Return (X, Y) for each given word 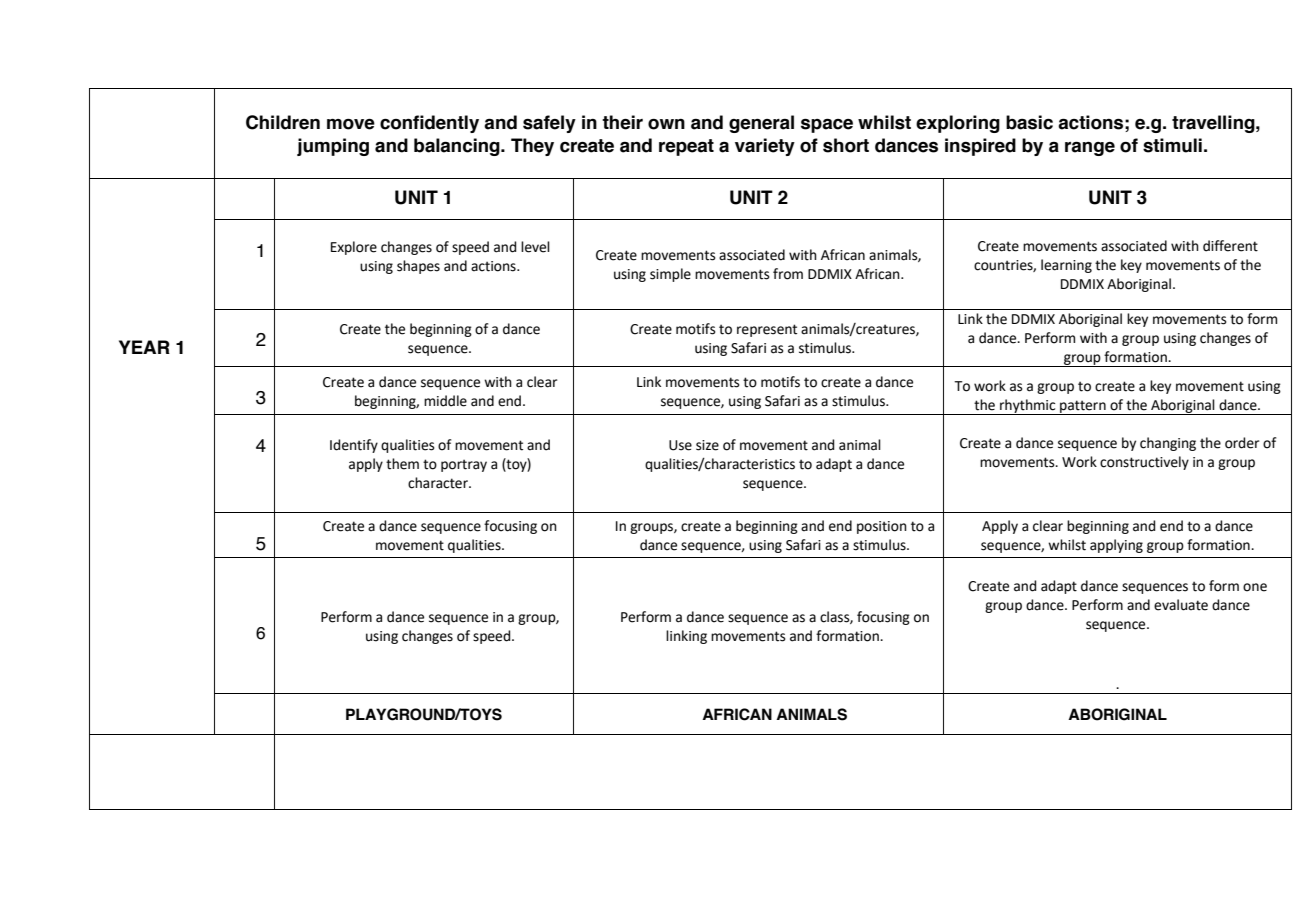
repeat (686, 147)
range (1090, 148)
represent (767, 330)
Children (283, 122)
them (402, 464)
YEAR (144, 347)
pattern (1083, 407)
